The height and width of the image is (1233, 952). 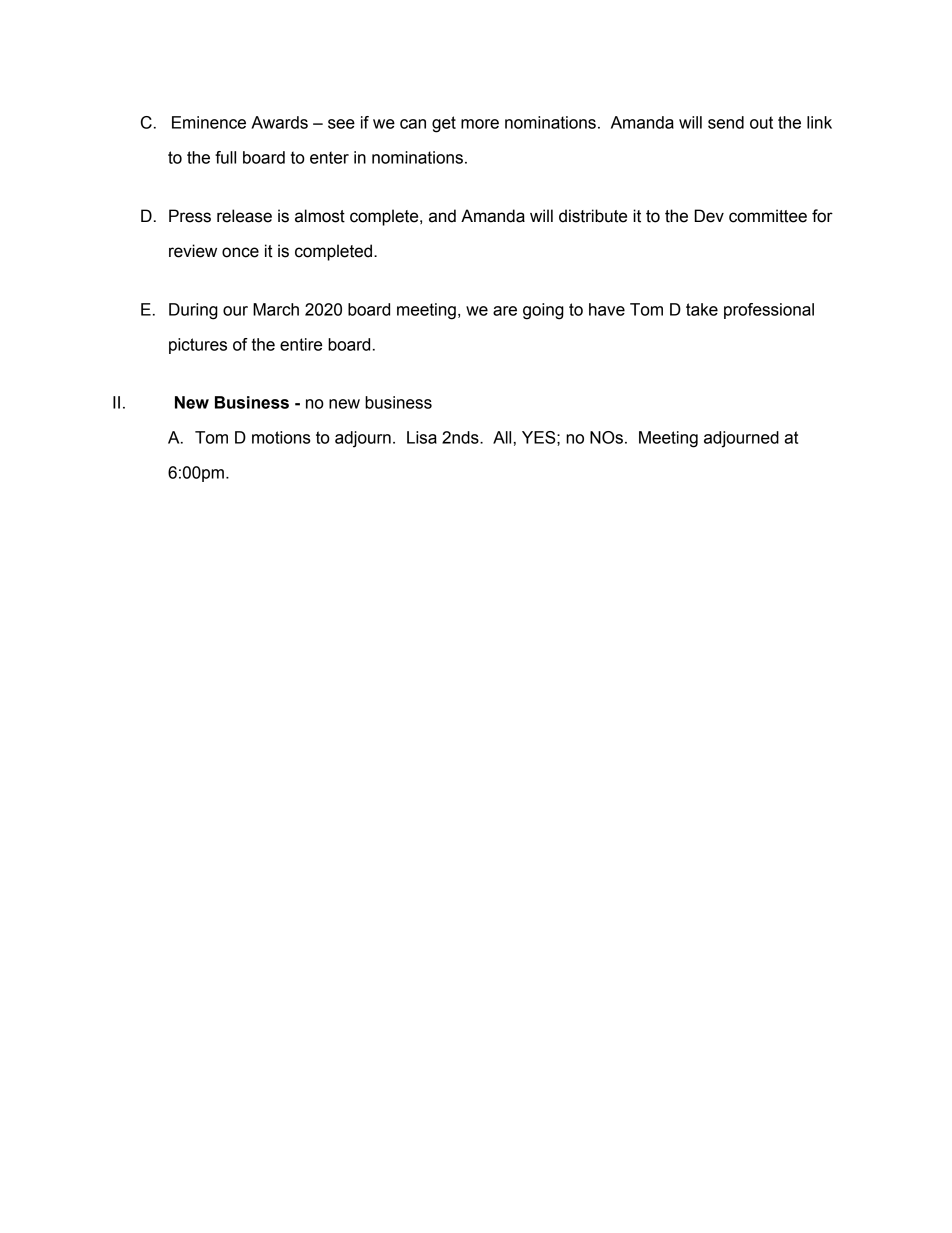 What do you see at coordinates (768, 216) in the image?
I see `committee` at bounding box center [768, 216].
